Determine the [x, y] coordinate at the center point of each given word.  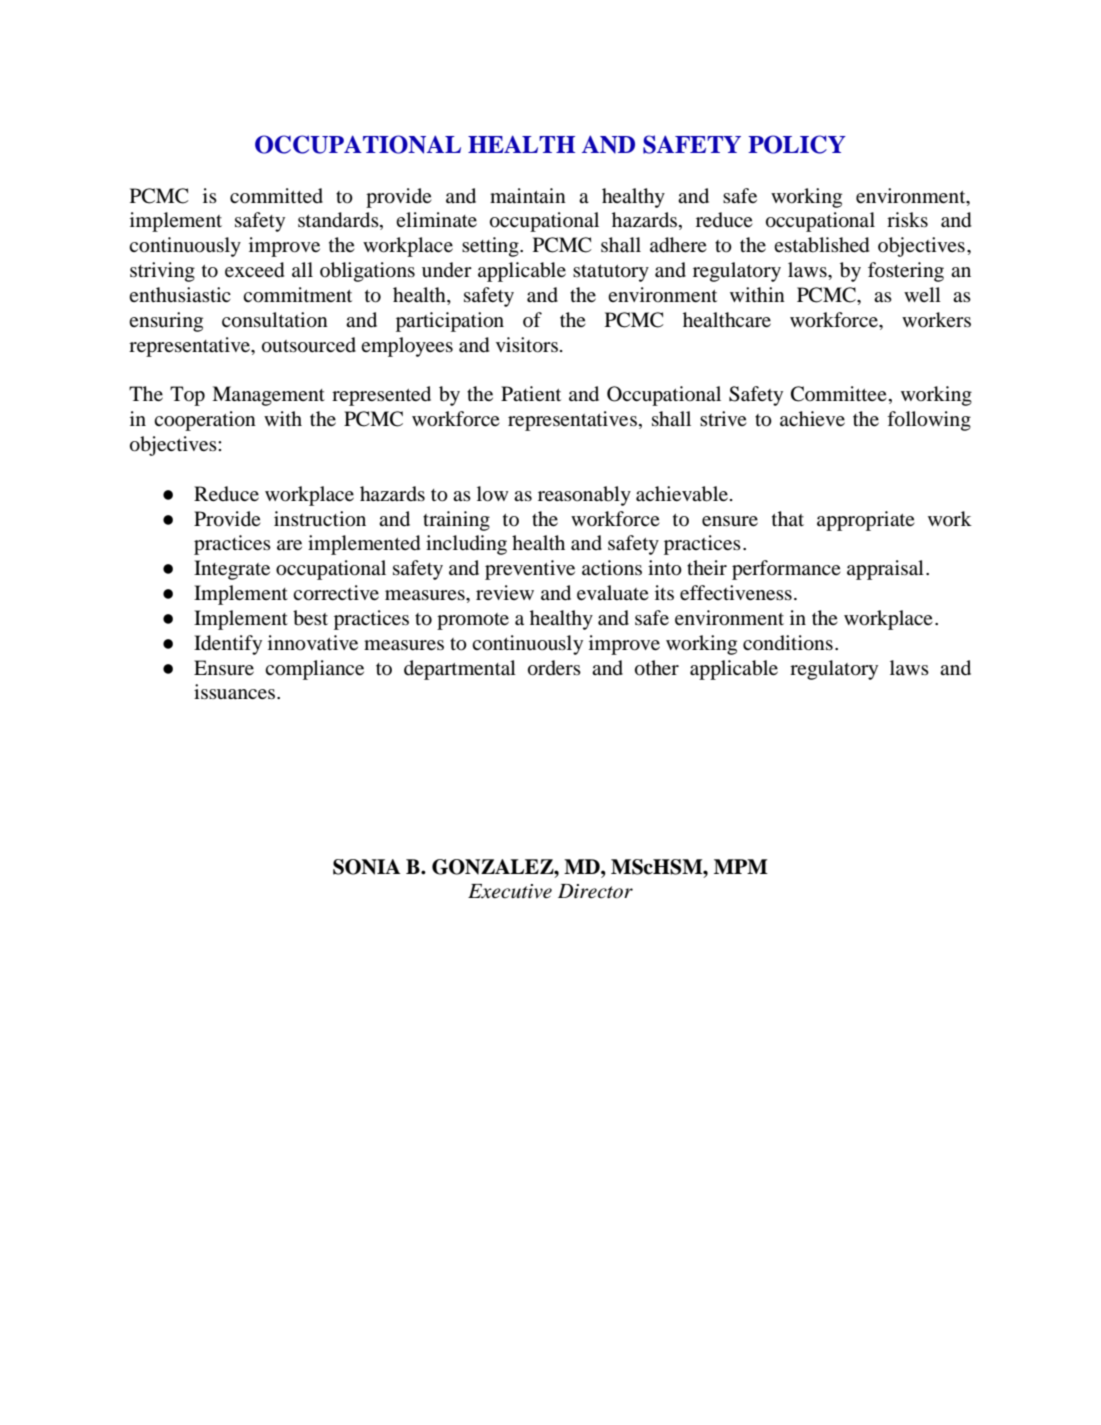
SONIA [367, 867]
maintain [528, 195]
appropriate [866, 521]
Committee [839, 394]
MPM [741, 866]
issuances [236, 691]
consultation [275, 320]
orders [554, 668]
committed [276, 195]
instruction [320, 519]
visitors [527, 345]
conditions [788, 643]
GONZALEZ [494, 867]
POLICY [797, 144]
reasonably [584, 496]
